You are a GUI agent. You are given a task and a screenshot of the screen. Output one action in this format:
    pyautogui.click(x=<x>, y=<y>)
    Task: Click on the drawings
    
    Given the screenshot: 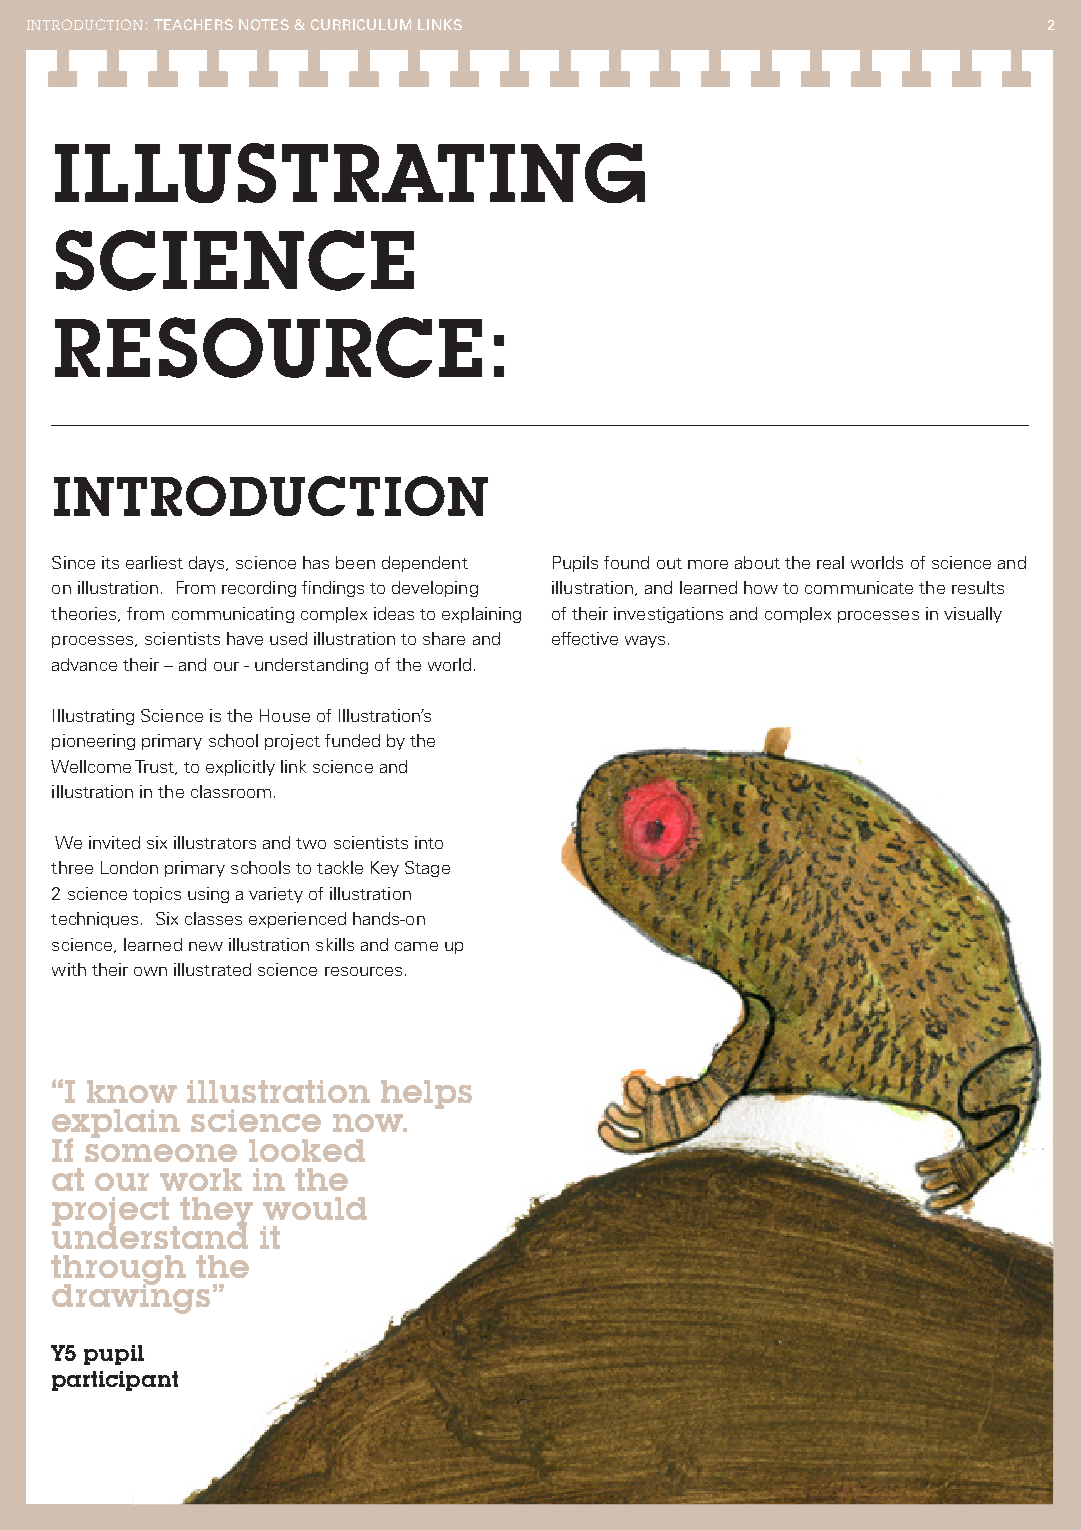 What is the action you would take?
    pyautogui.click(x=131, y=1297)
